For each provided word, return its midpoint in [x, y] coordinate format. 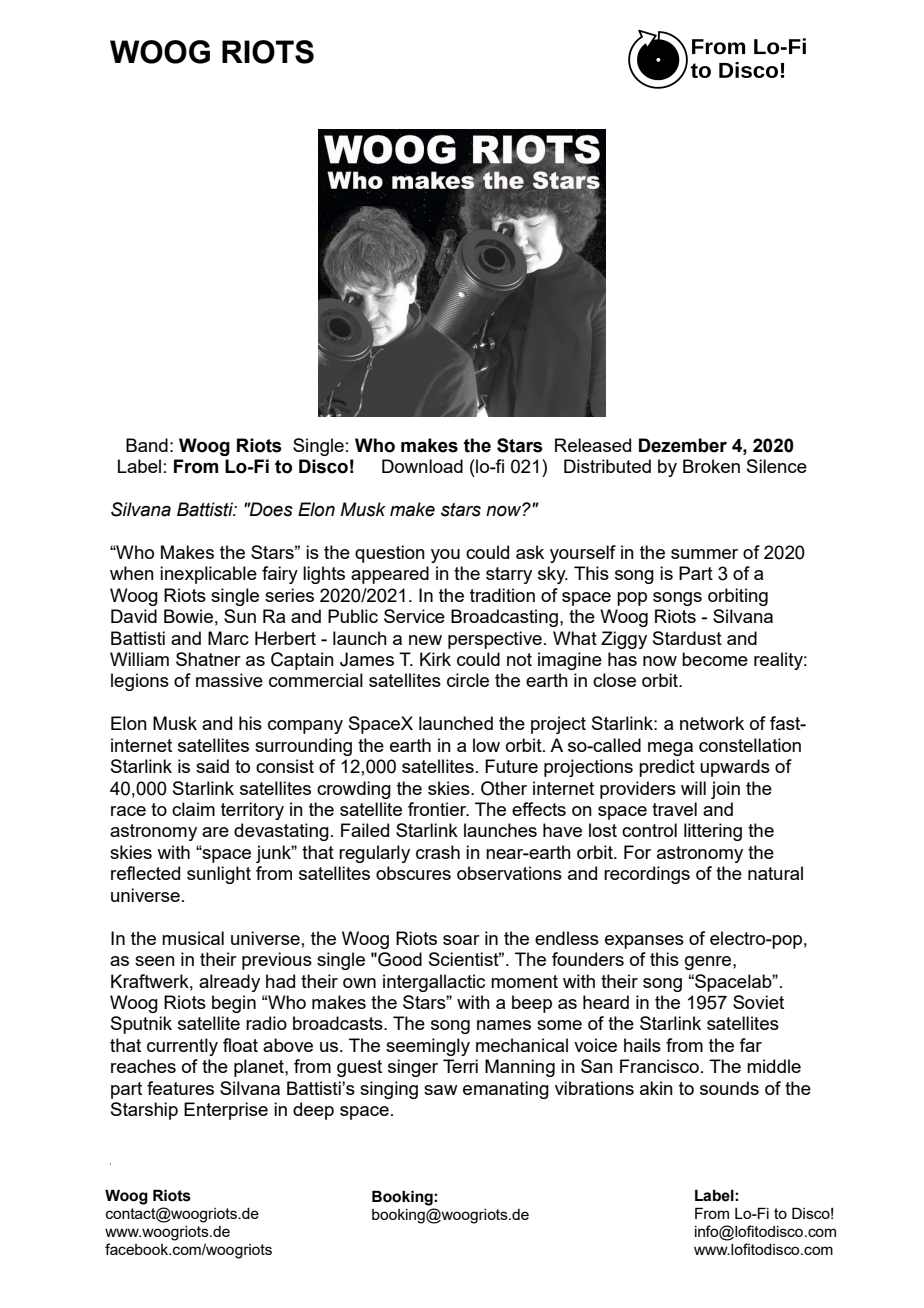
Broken [711, 466]
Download [422, 466]
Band [147, 445]
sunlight [219, 875]
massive [229, 680]
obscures [413, 873]
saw [441, 1090]
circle [468, 680]
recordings [647, 875]
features [180, 1088]
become [715, 659]
